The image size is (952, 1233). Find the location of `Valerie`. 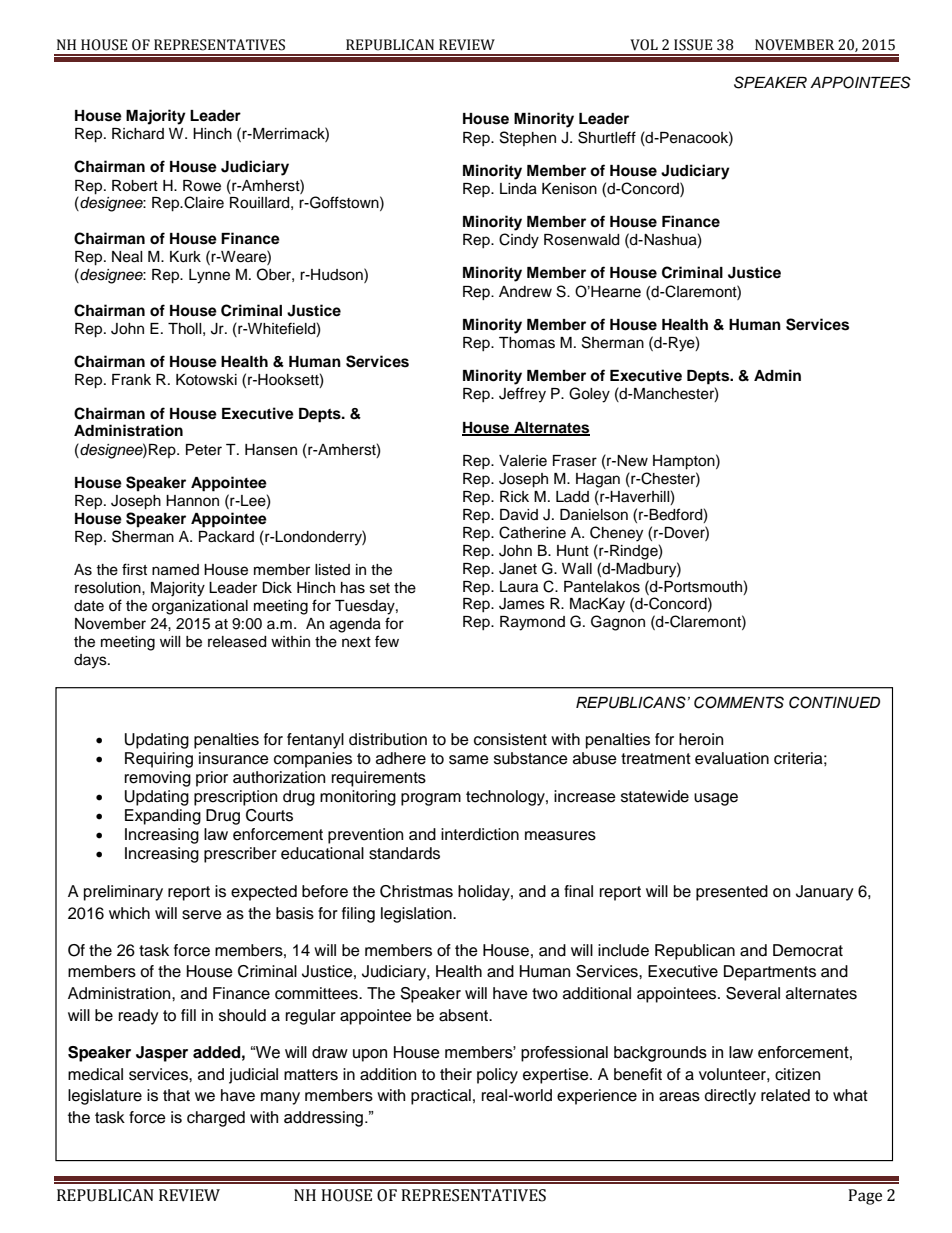

Valerie is located at coordinates (523, 461).
